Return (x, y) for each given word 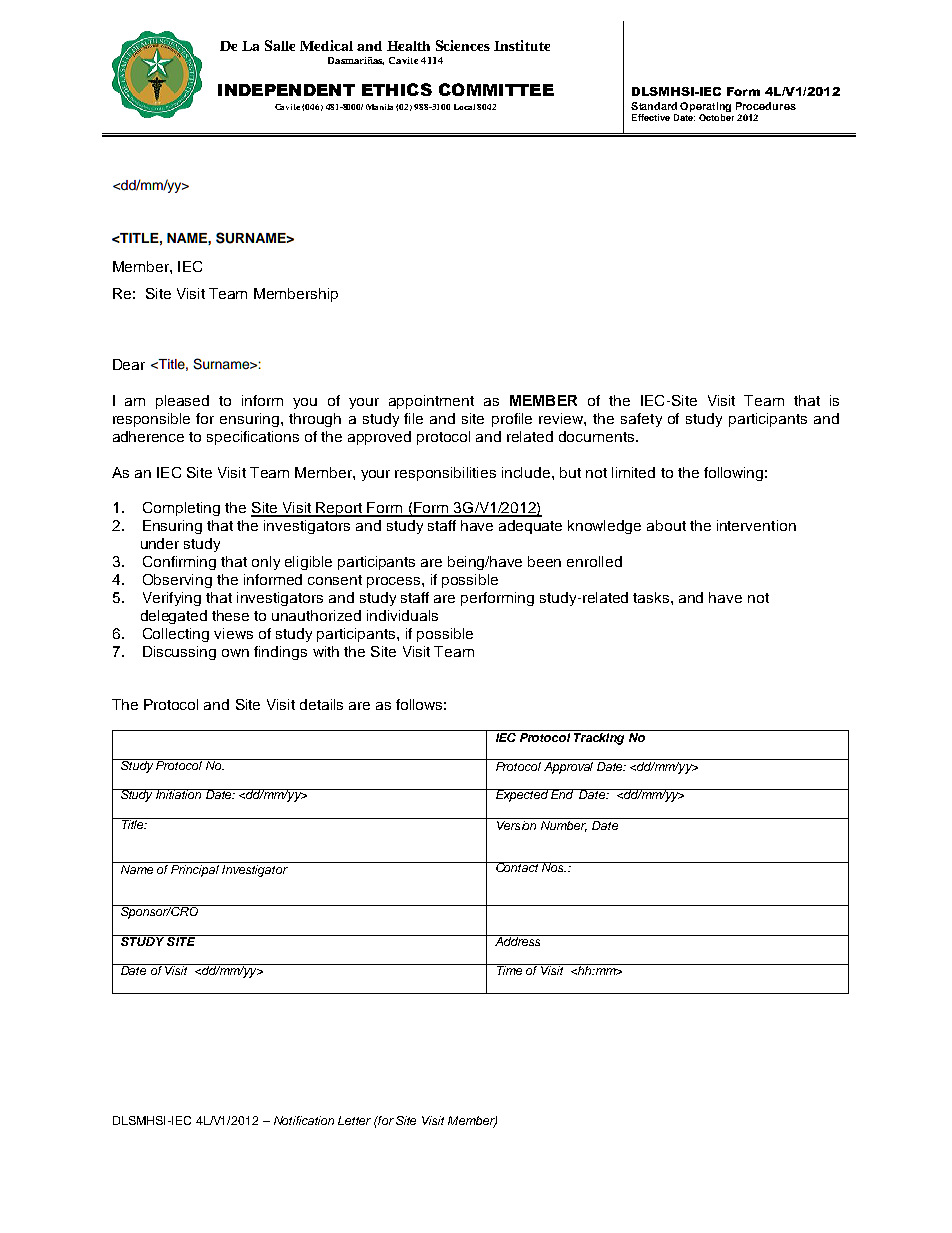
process (395, 582)
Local (464, 107)
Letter (354, 1120)
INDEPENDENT (286, 90)
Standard (654, 106)
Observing (177, 581)
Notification (304, 1120)
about (666, 525)
